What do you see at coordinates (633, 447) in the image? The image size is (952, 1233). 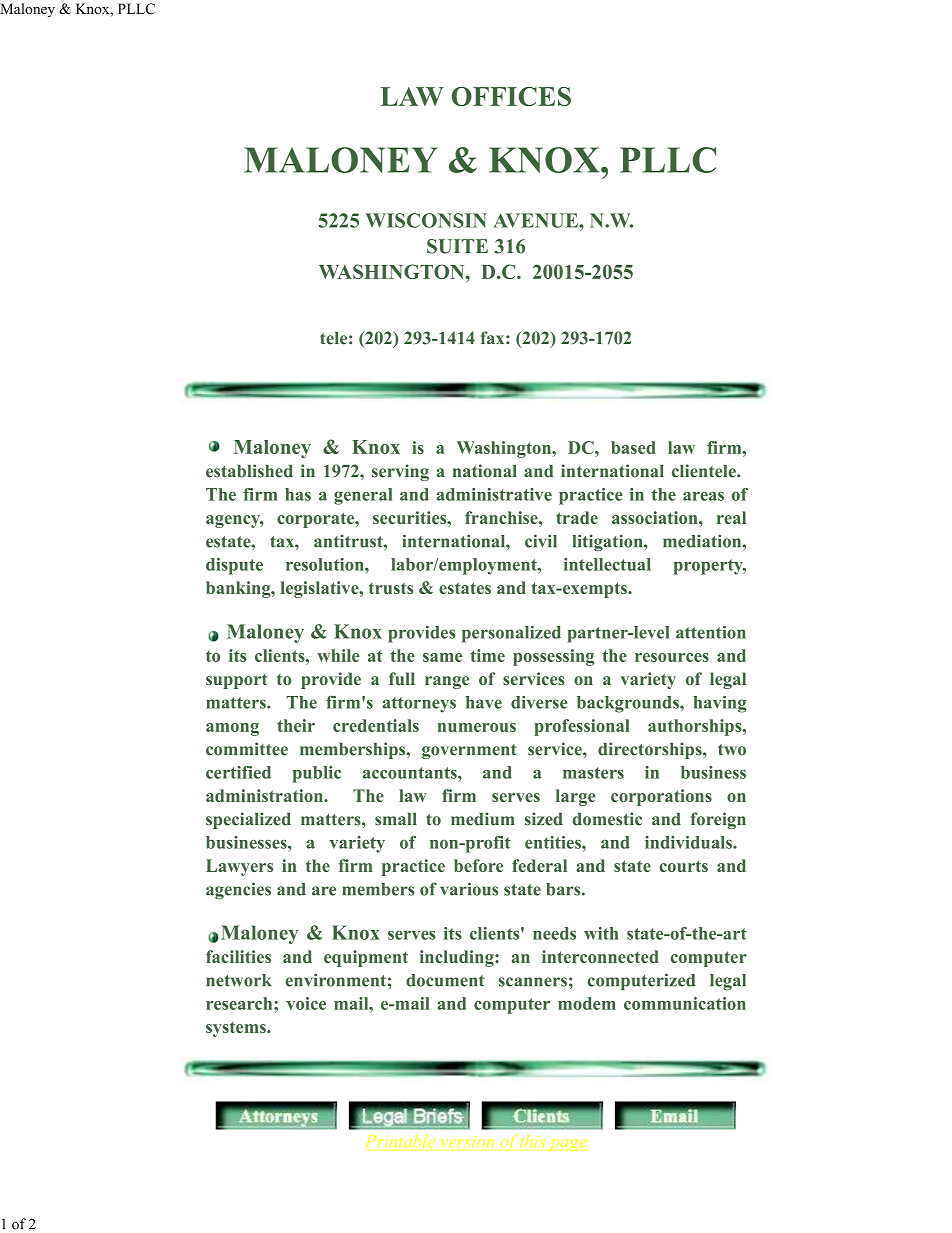 I see `based` at bounding box center [633, 447].
